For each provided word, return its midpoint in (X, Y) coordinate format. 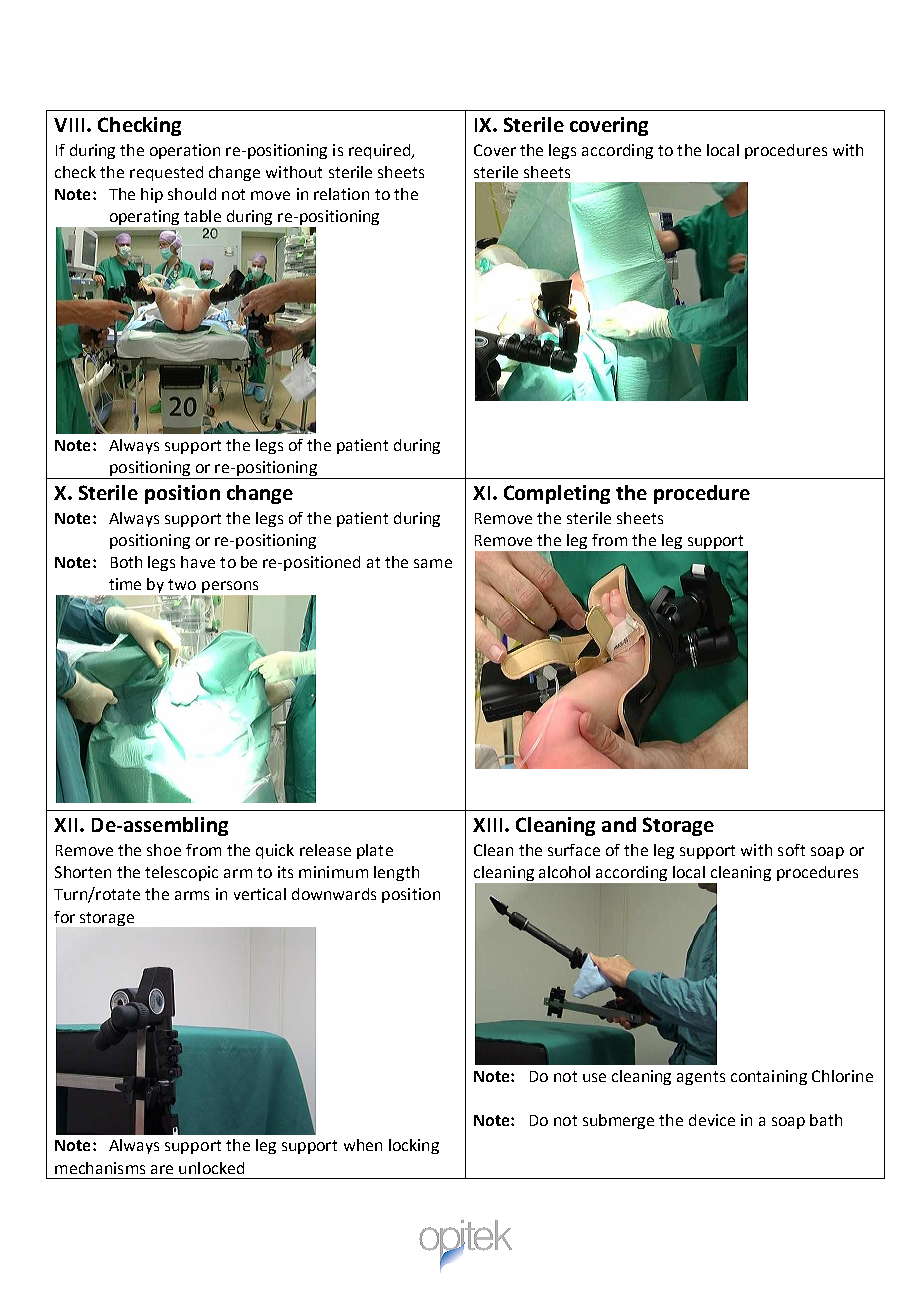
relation (341, 194)
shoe (164, 850)
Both (126, 562)
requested (166, 173)
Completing (557, 494)
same (433, 563)
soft (791, 850)
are (162, 1169)
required (380, 151)
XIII (487, 825)
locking (414, 1146)
